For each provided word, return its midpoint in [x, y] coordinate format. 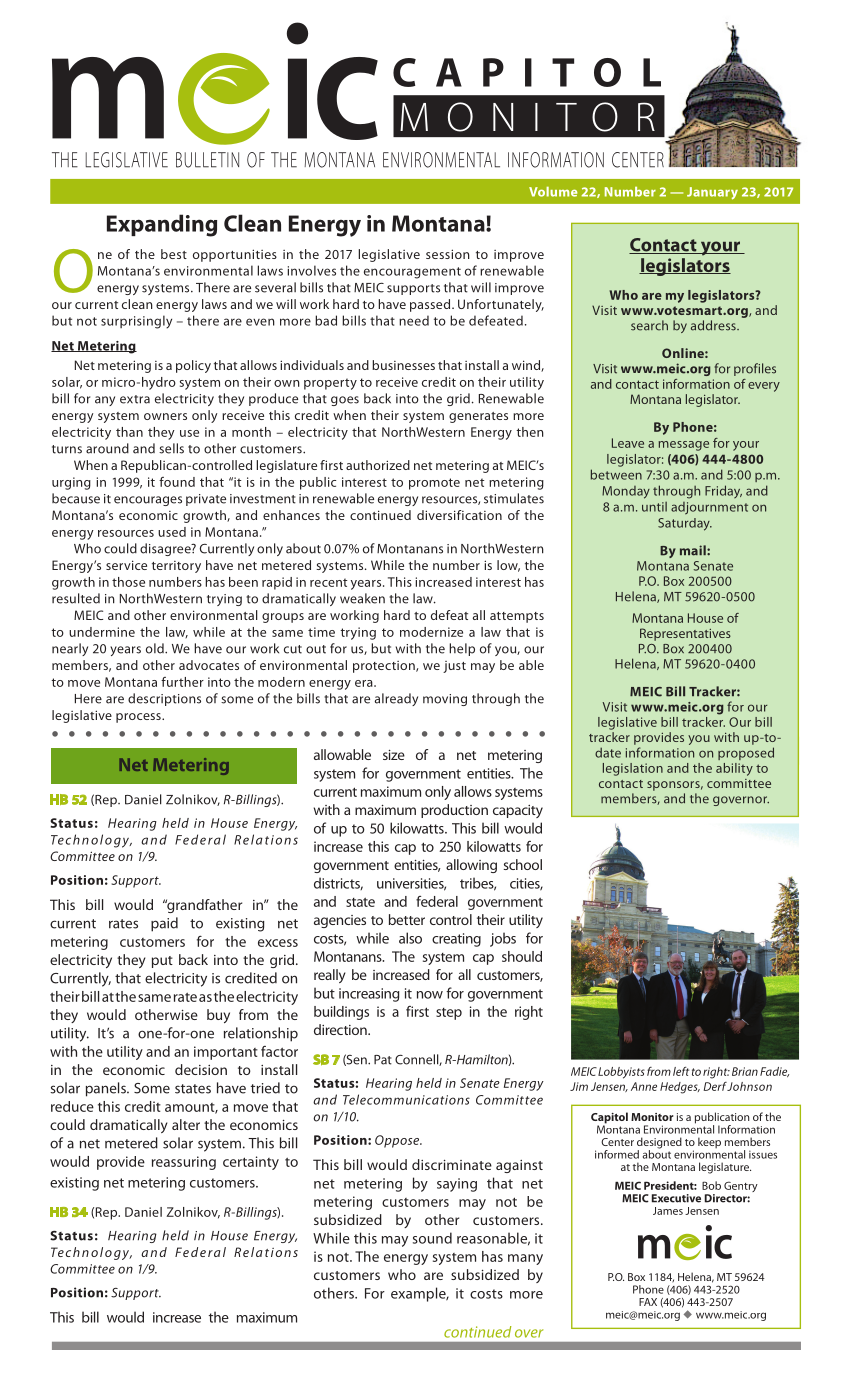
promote [434, 484]
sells [171, 448]
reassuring [184, 1163]
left [681, 1071]
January [712, 193]
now [430, 995]
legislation [633, 769]
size [394, 755]
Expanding [162, 225]
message [684, 446]
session [448, 254]
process [139, 718]
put [162, 962]
